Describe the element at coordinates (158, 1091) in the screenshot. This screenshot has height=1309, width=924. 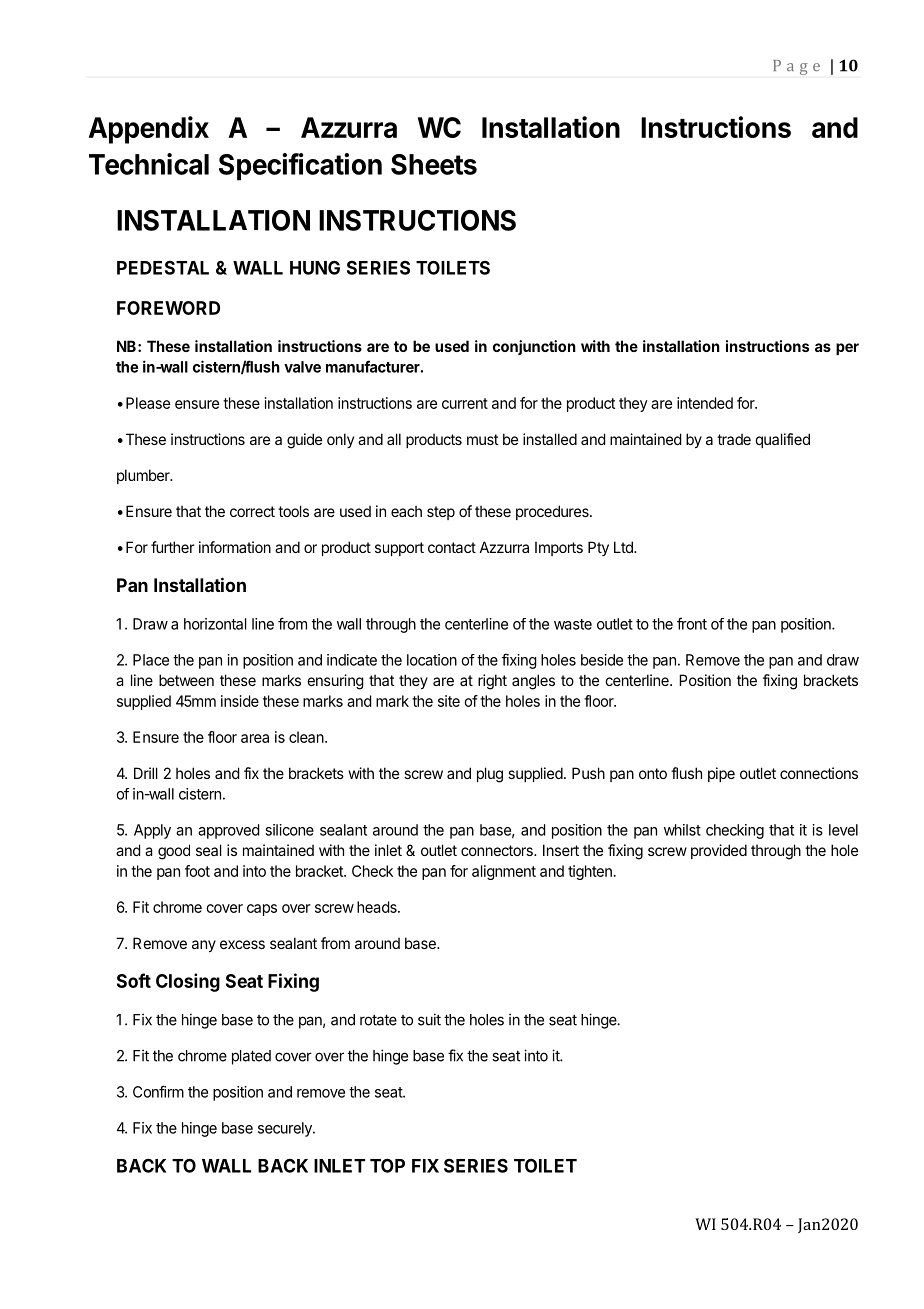
I see `Confirm` at that location.
